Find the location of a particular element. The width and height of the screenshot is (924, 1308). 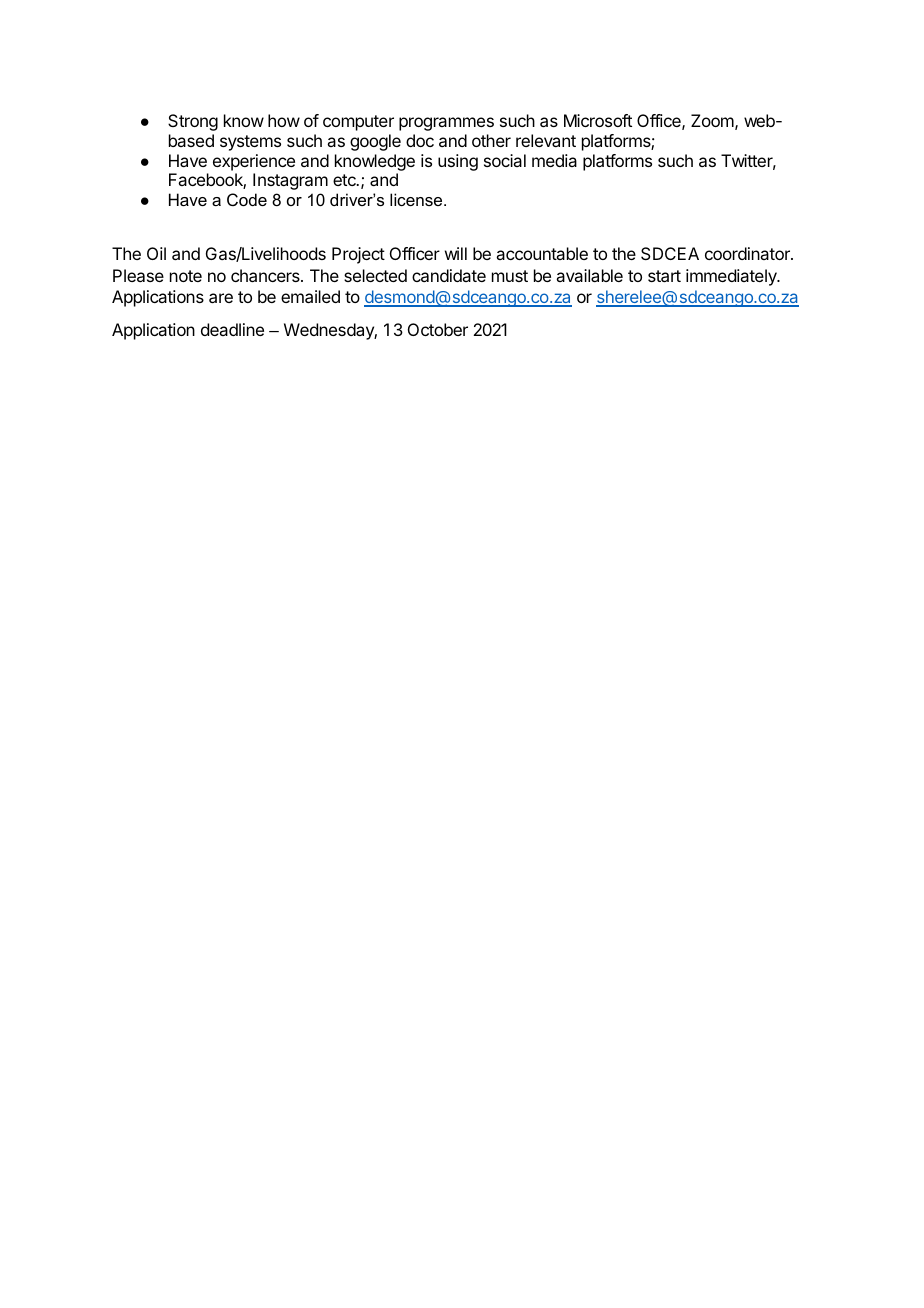

October is located at coordinates (438, 329).
